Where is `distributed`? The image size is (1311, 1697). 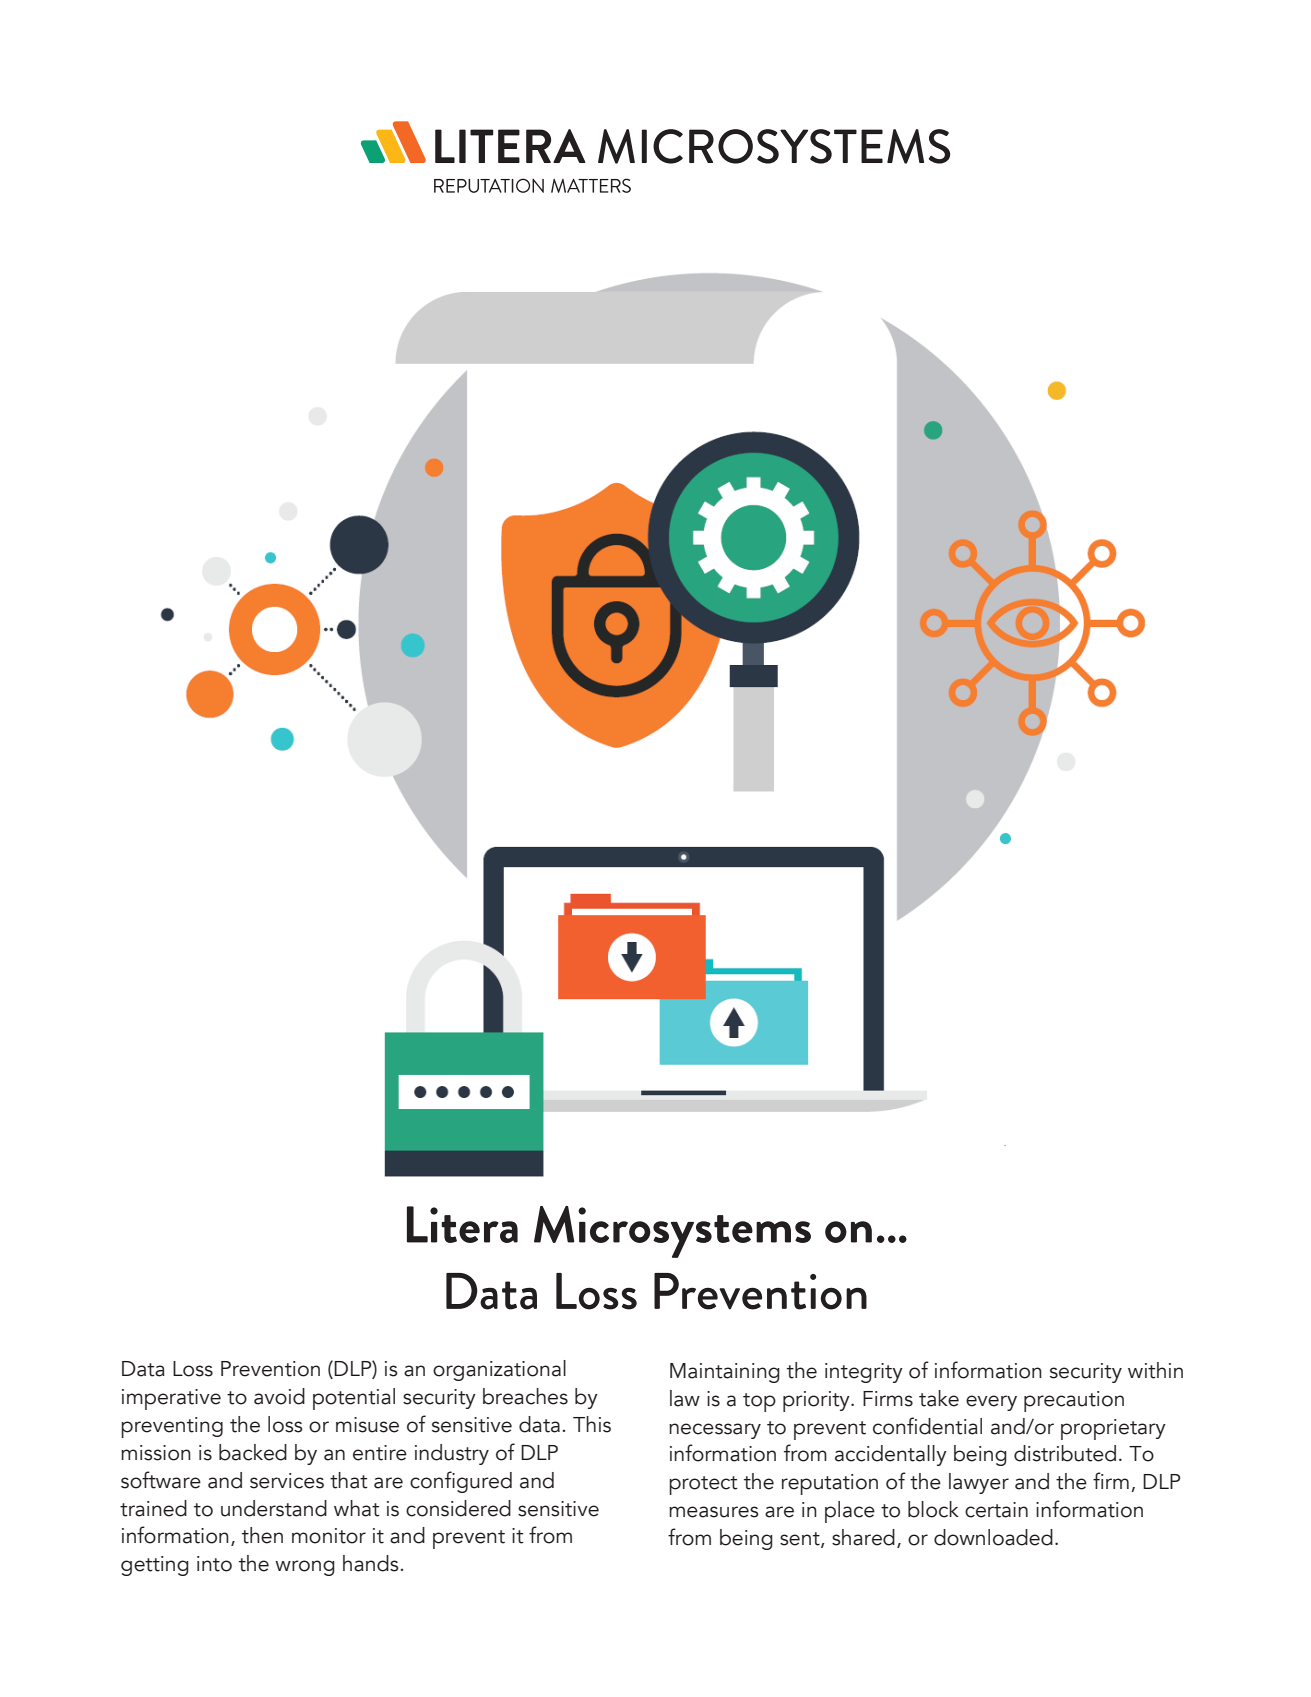
distributed is located at coordinates (1065, 1453).
